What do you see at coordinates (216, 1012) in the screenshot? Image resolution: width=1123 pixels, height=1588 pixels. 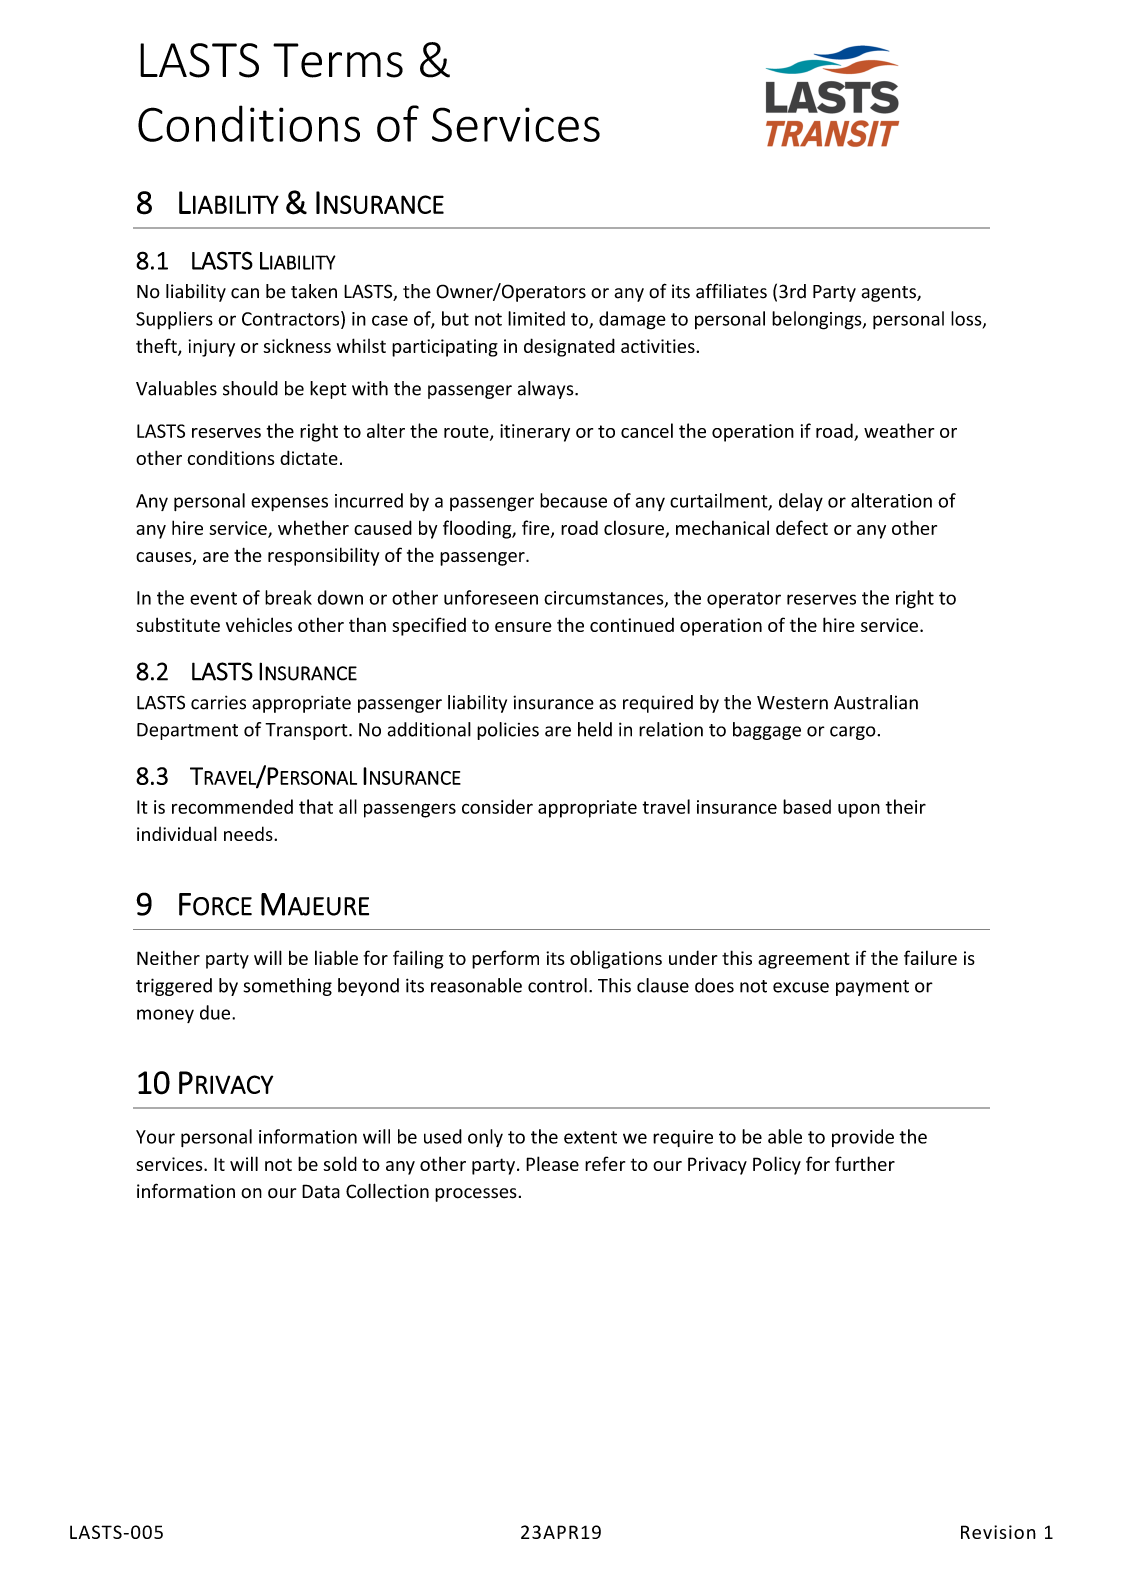 I see `due` at bounding box center [216, 1012].
